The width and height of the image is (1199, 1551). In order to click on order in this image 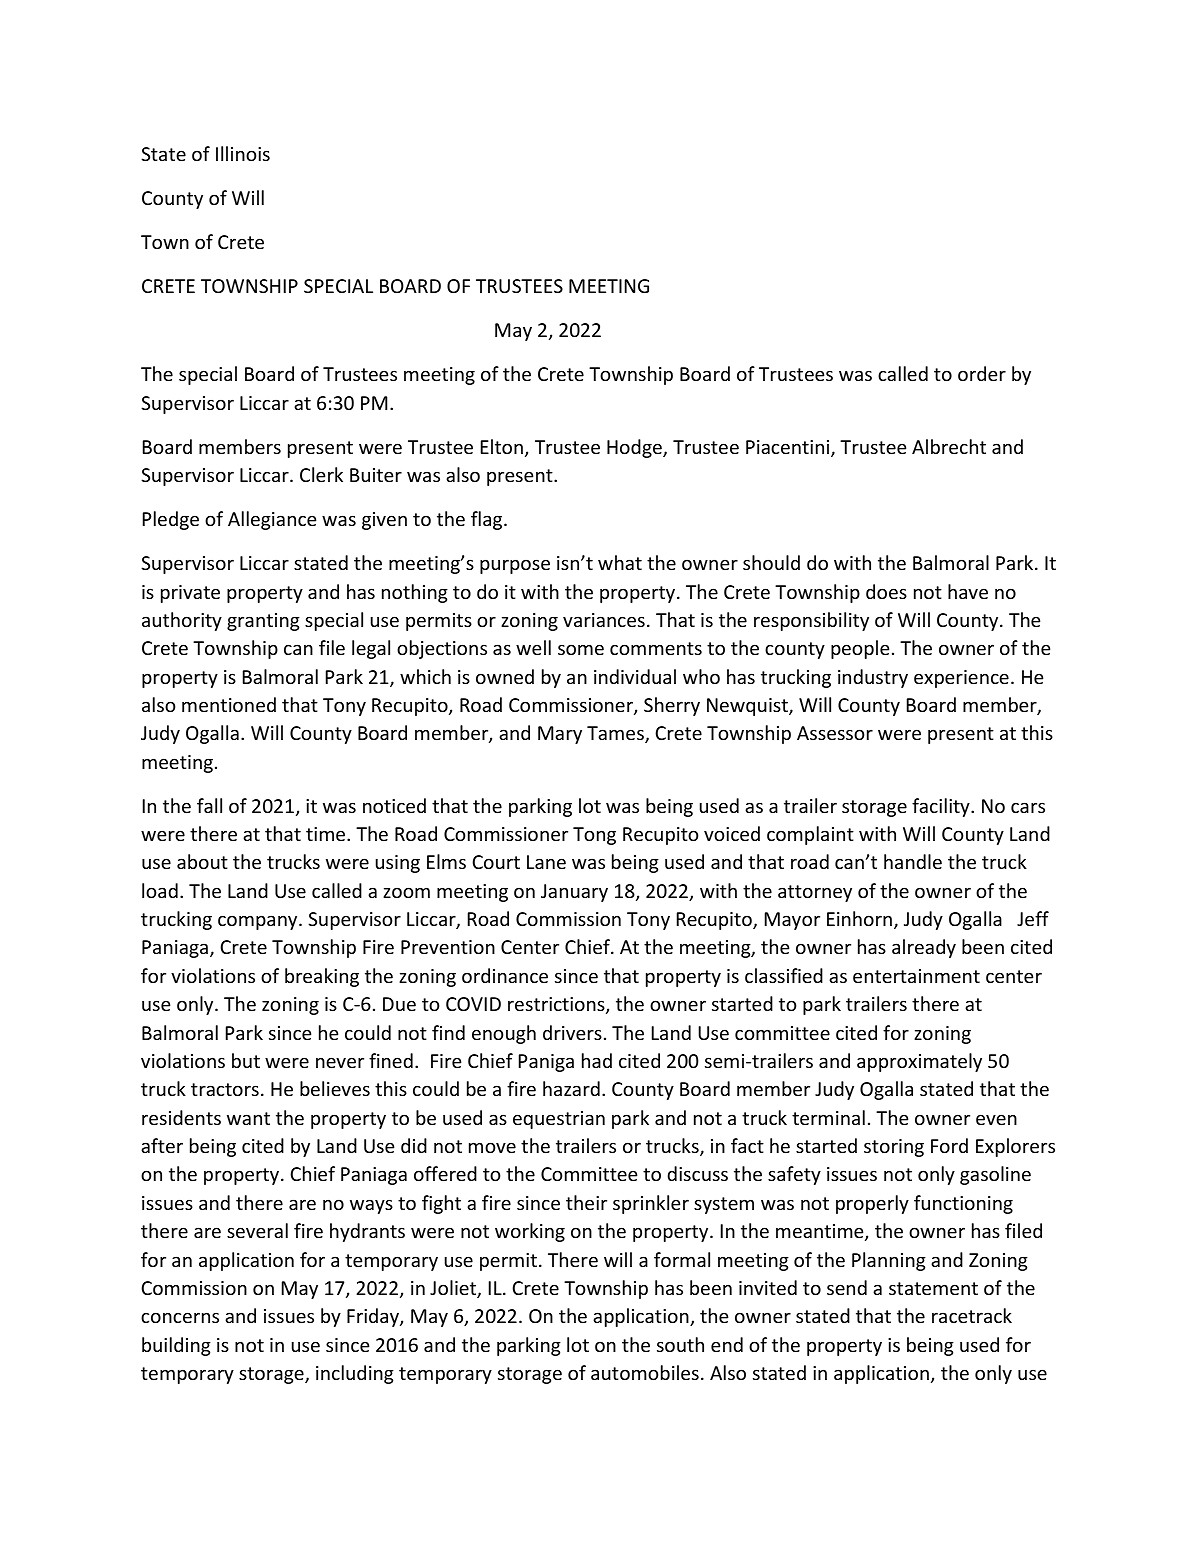, I will do `click(982, 373)`.
